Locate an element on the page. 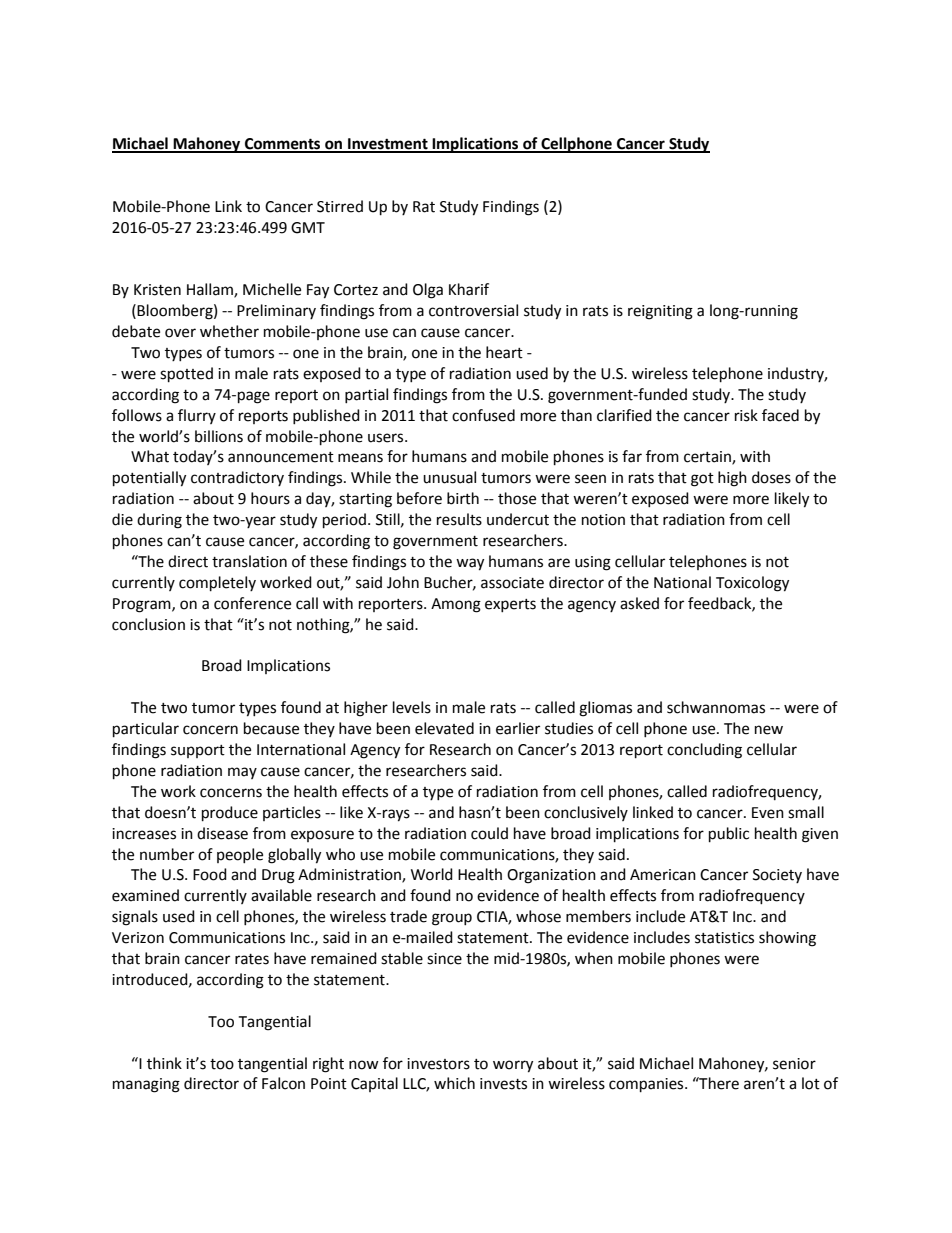  Investment is located at coordinates (388, 145).
